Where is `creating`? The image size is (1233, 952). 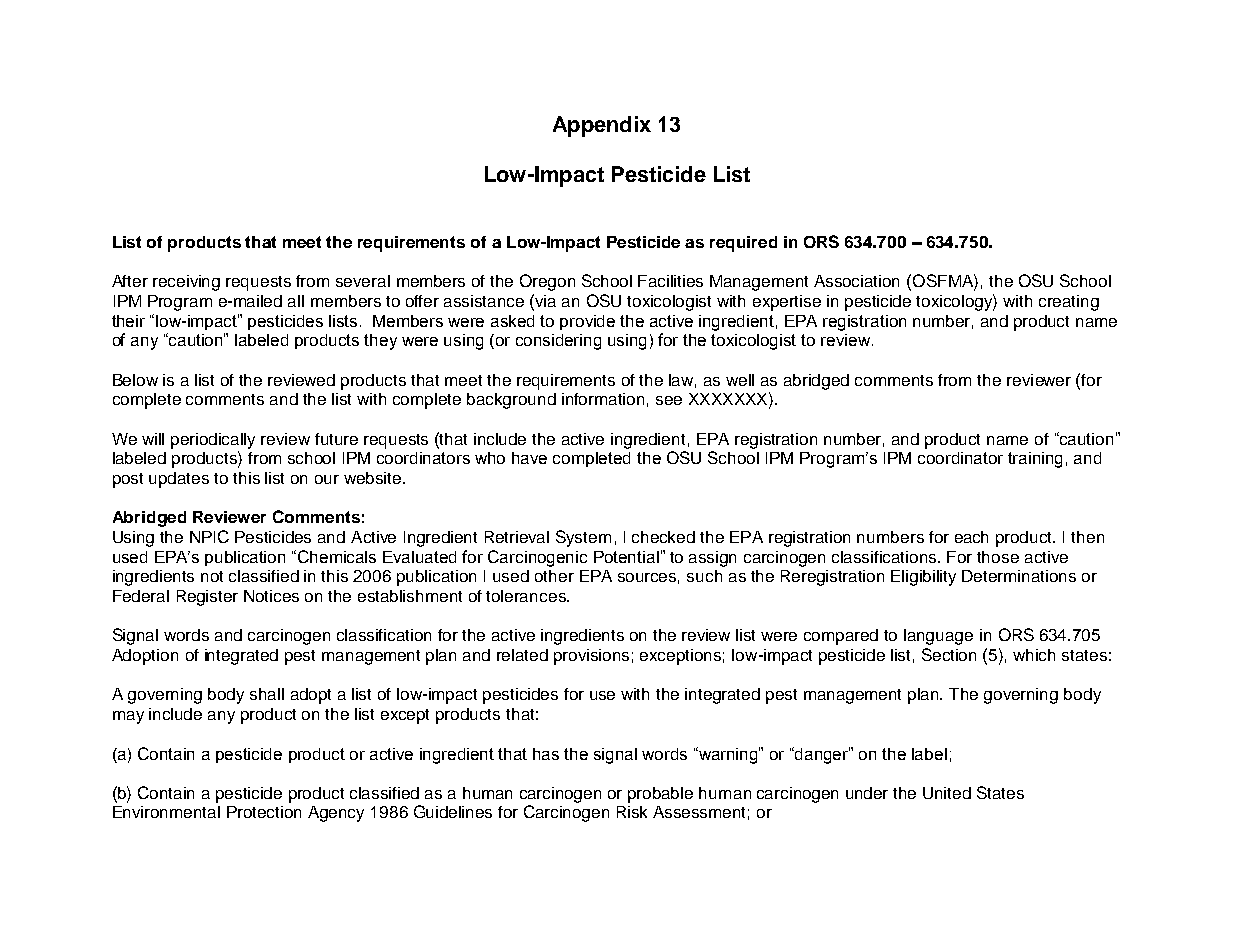 creating is located at coordinates (1069, 303).
